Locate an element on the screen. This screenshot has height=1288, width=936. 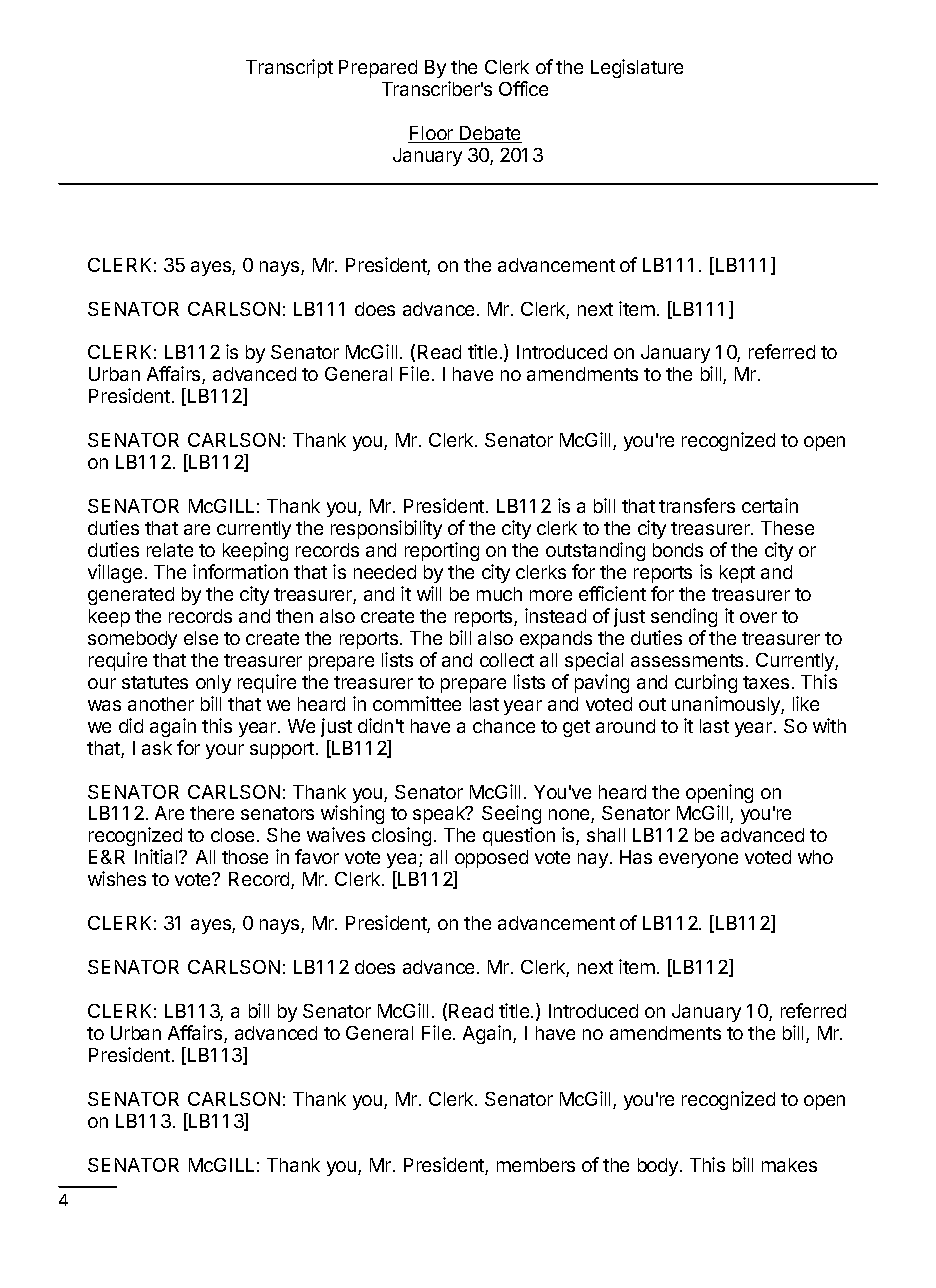
Transcript is located at coordinates (289, 68).
